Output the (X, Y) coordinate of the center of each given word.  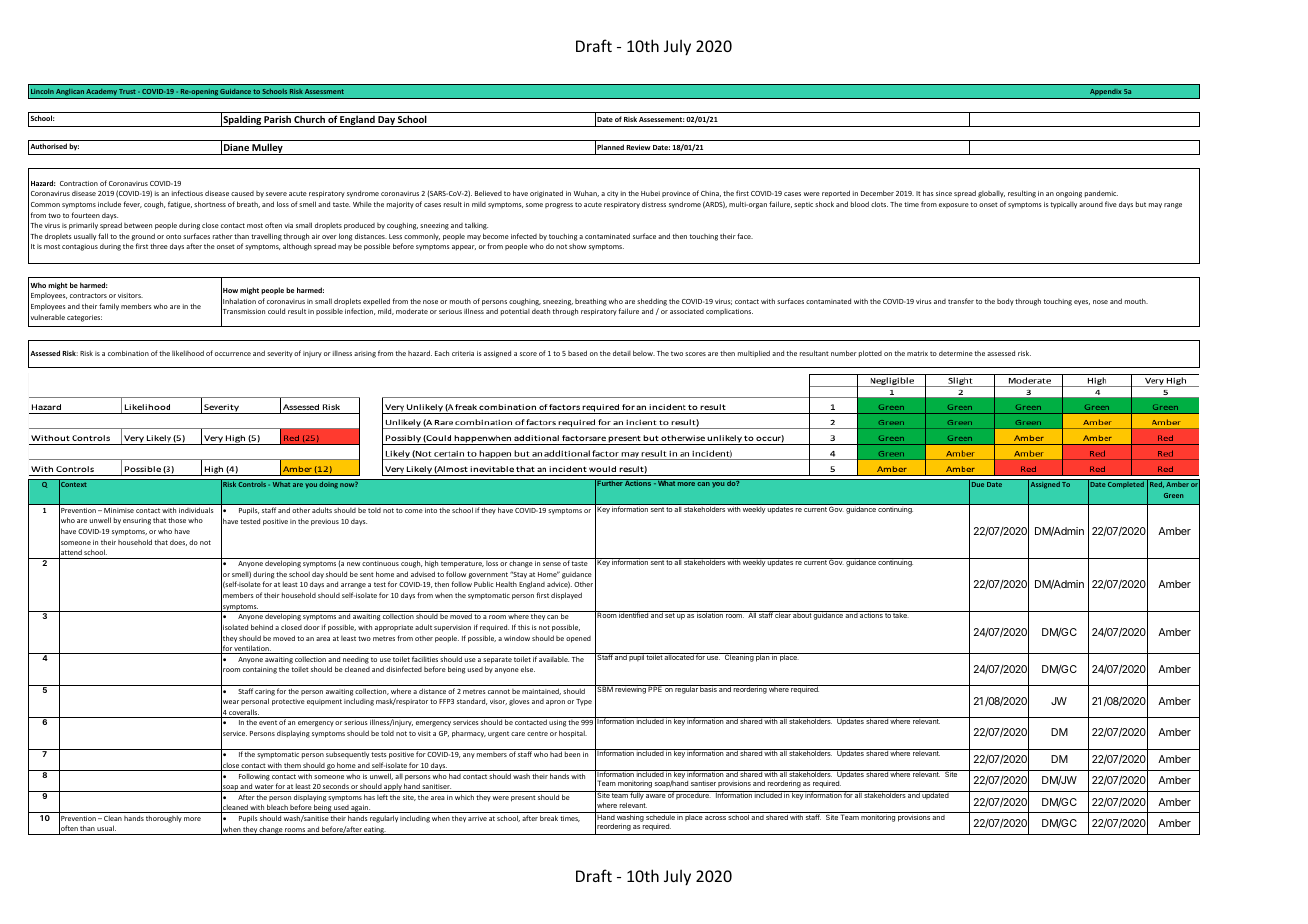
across (715, 818)
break (549, 818)
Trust (127, 91)
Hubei (650, 193)
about (802, 614)
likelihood (188, 353)
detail (622, 353)
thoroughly (164, 819)
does (178, 543)
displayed (566, 596)
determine (956, 353)
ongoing (1069, 194)
